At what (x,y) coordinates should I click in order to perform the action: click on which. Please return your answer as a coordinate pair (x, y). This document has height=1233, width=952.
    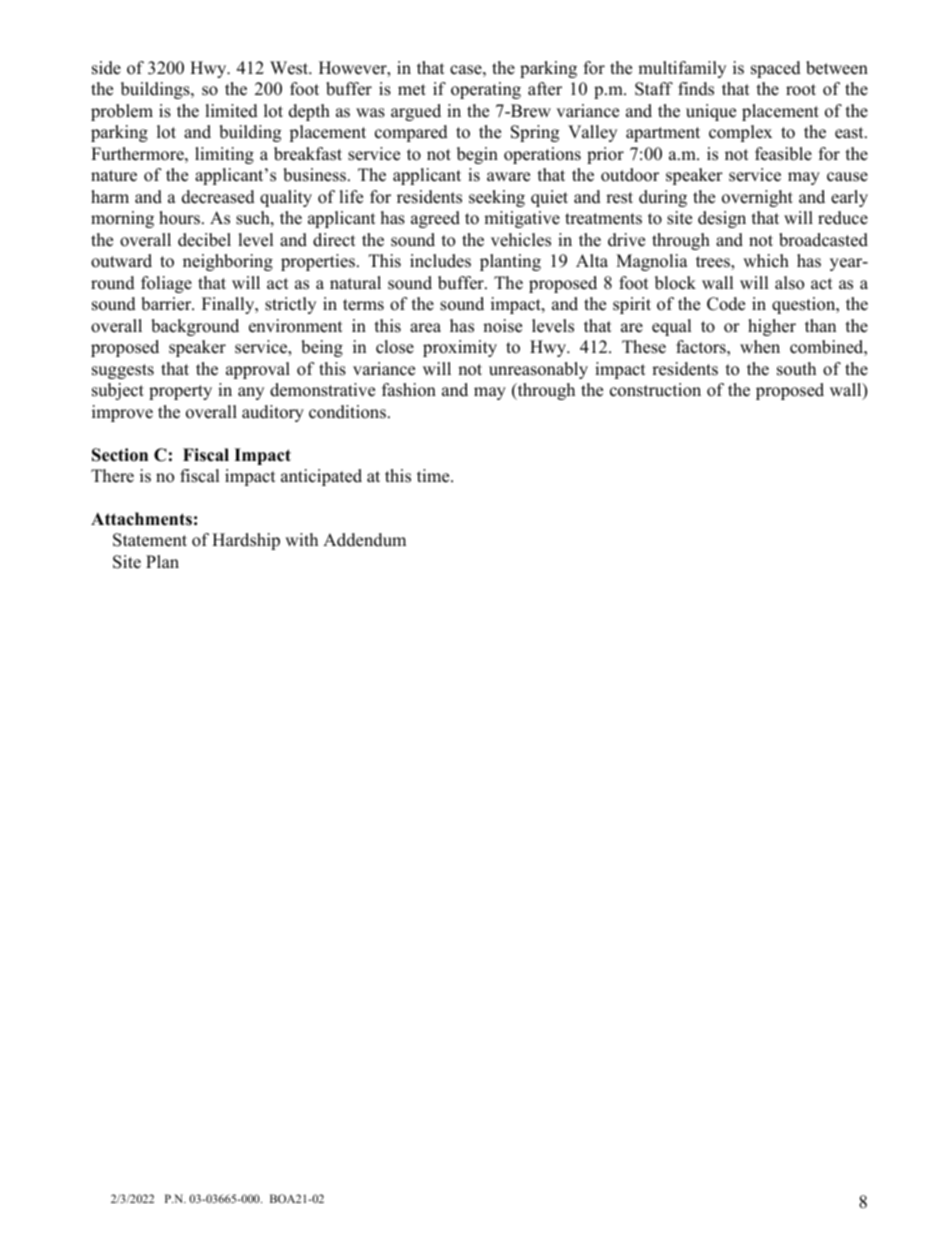
    Looking at the image, I should click on (766, 261).
